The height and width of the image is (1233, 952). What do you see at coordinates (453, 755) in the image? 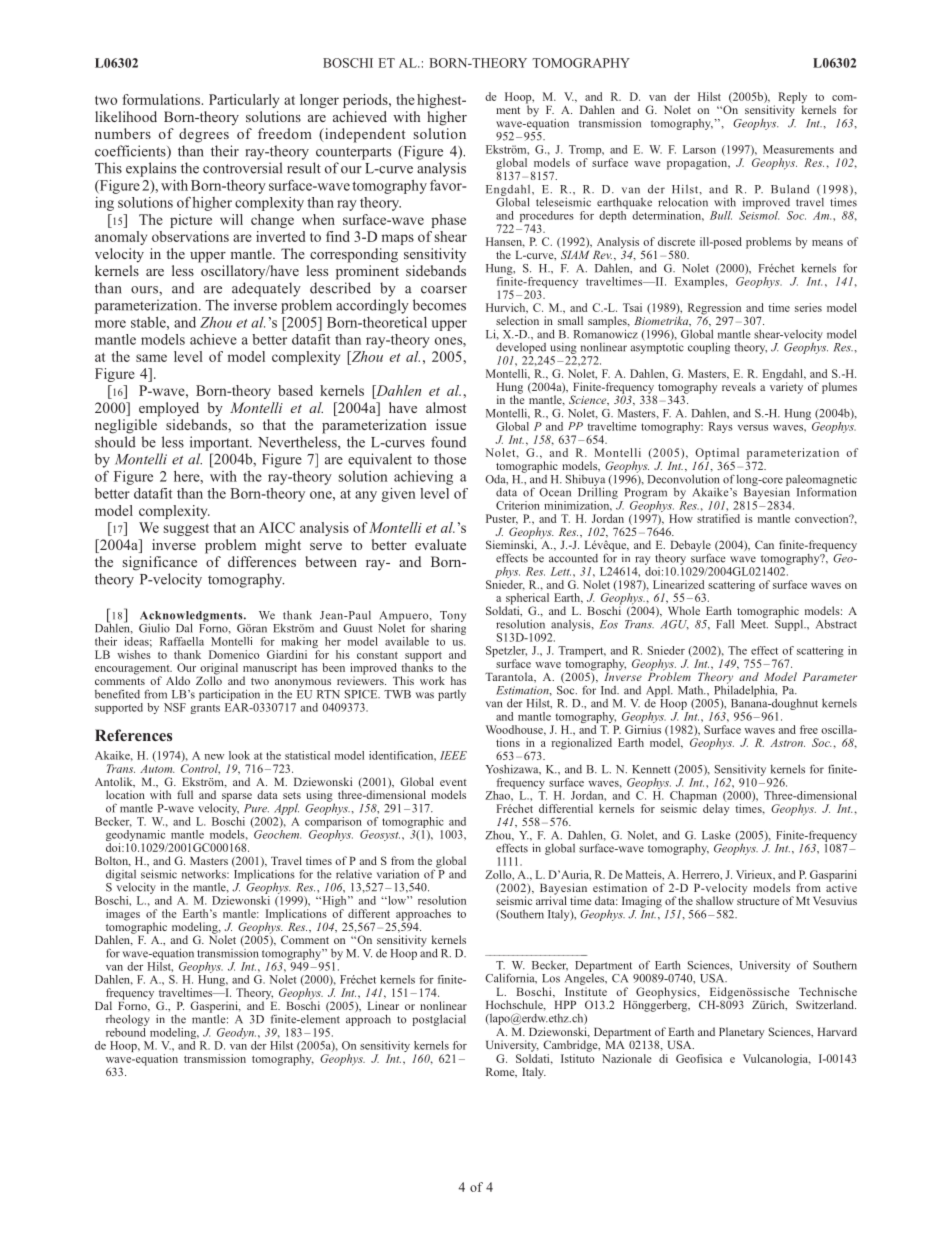
I see `IEEE` at bounding box center [453, 755].
